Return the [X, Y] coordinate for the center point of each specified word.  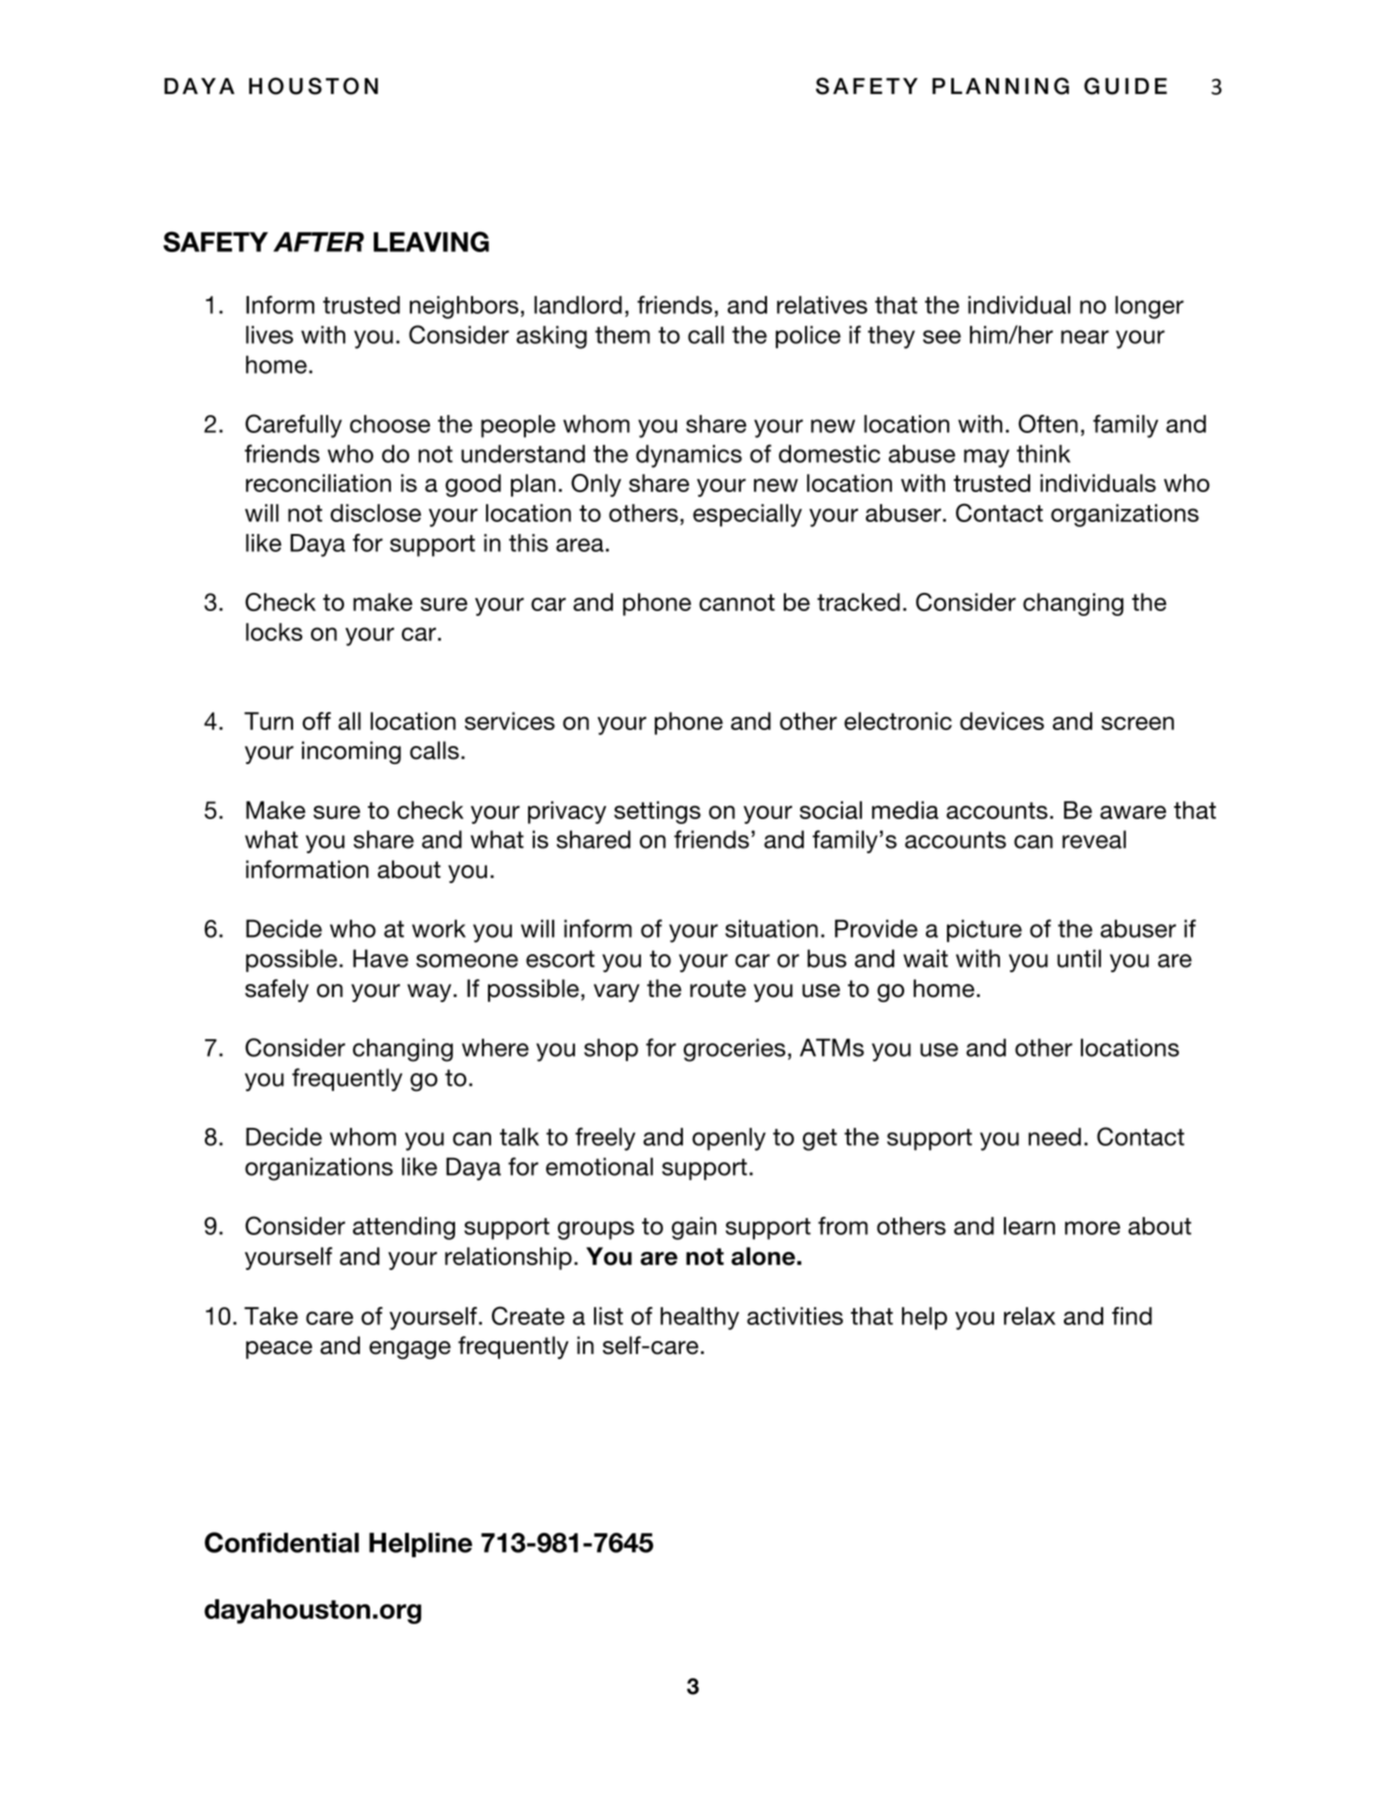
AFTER [318, 242]
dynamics [689, 456]
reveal [1094, 839]
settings [657, 812]
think [1043, 454]
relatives [822, 305]
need [1054, 1137]
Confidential [282, 1542]
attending [404, 1228]
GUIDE [1125, 86]
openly [729, 1139]
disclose [375, 513]
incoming [351, 752]
